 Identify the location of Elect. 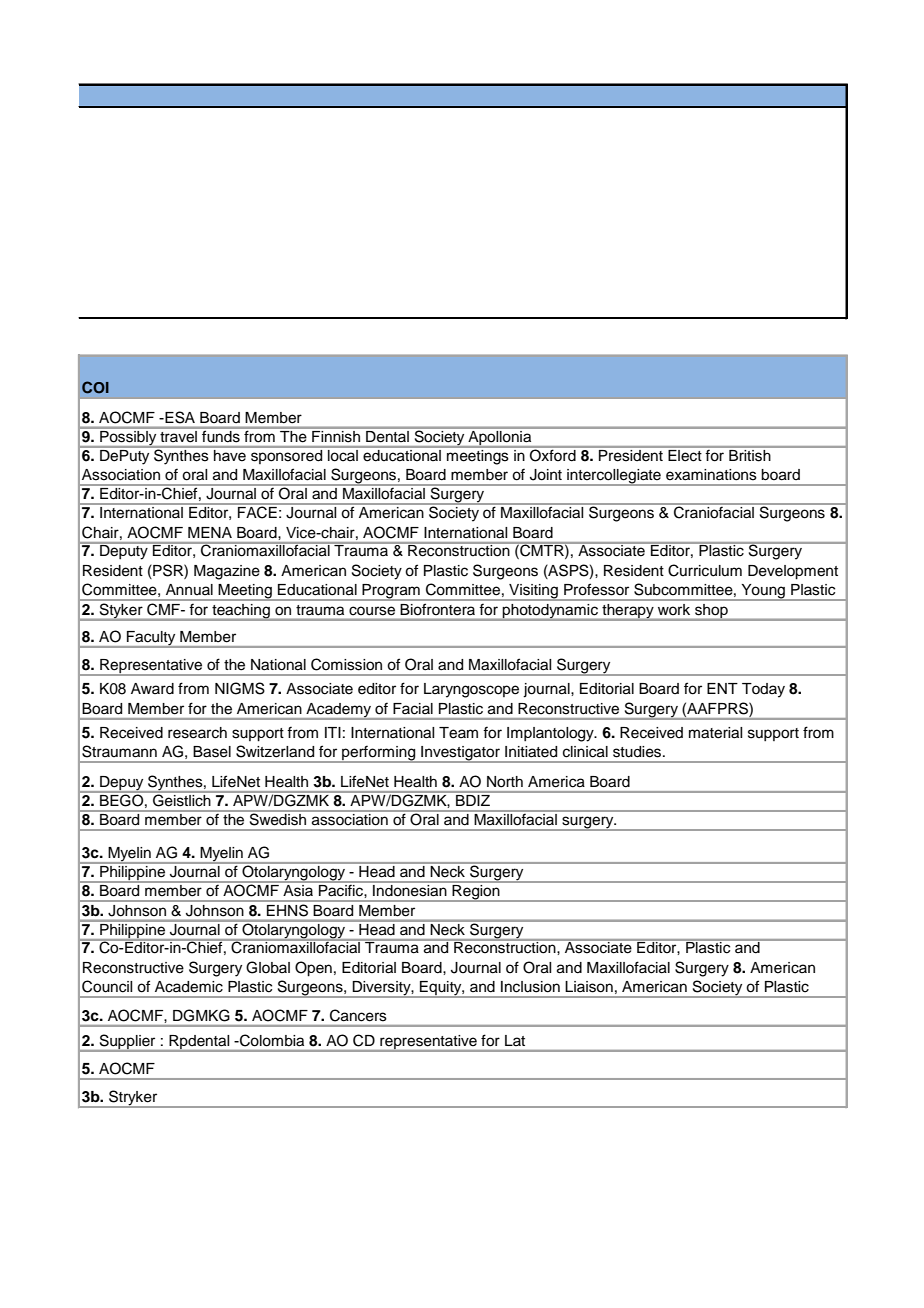
(685, 454).
